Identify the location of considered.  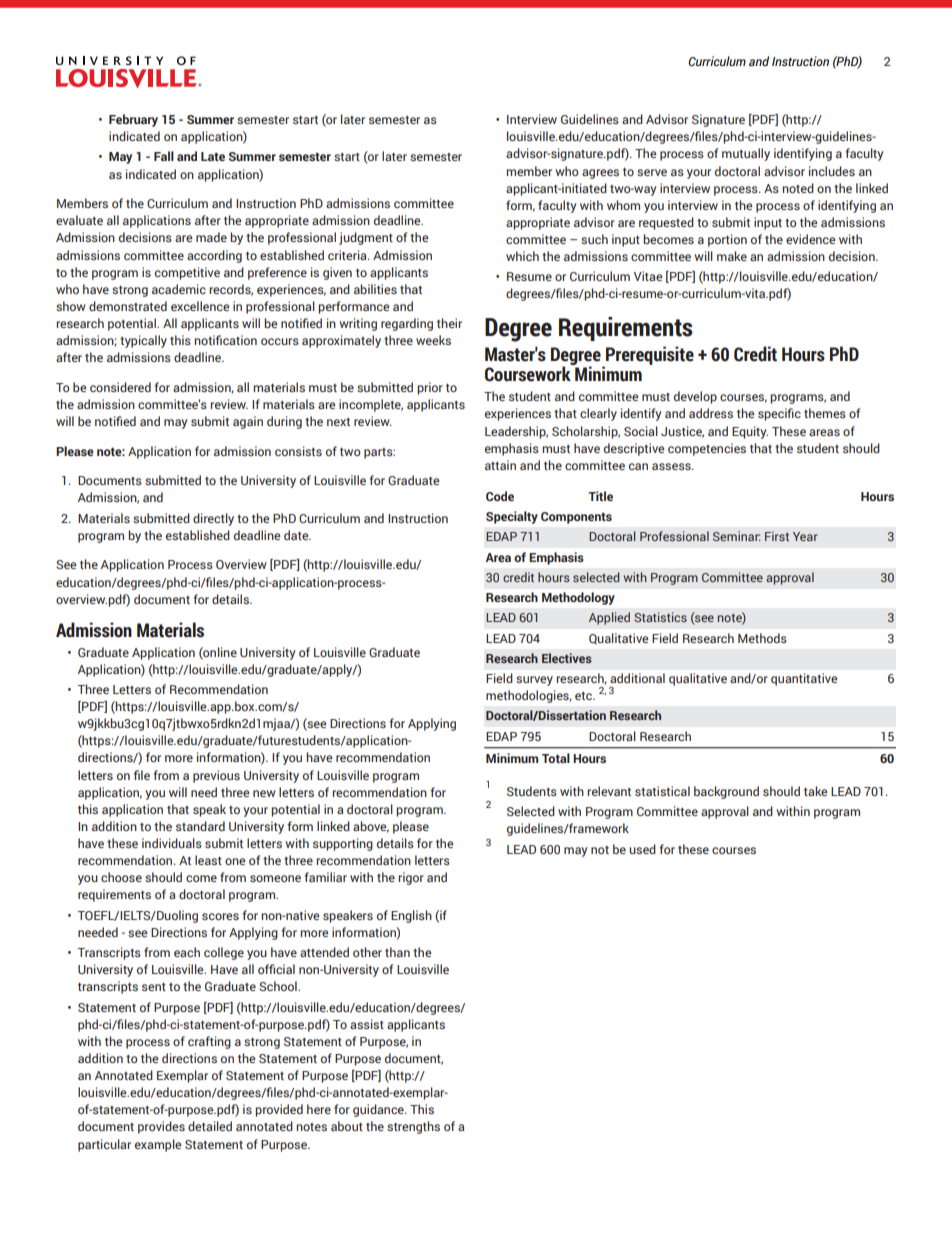
(120, 387).
